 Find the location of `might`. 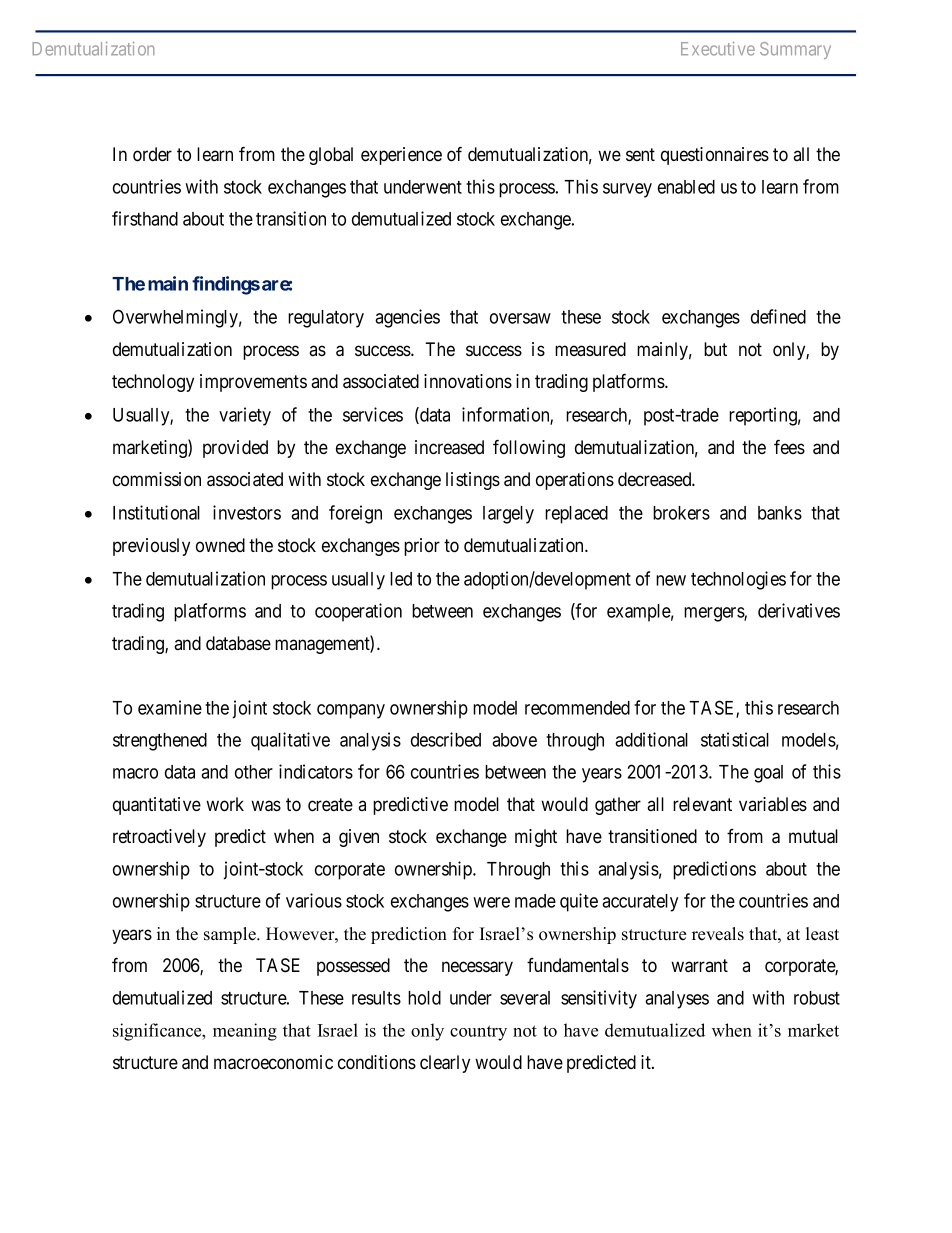

might is located at coordinates (536, 838).
